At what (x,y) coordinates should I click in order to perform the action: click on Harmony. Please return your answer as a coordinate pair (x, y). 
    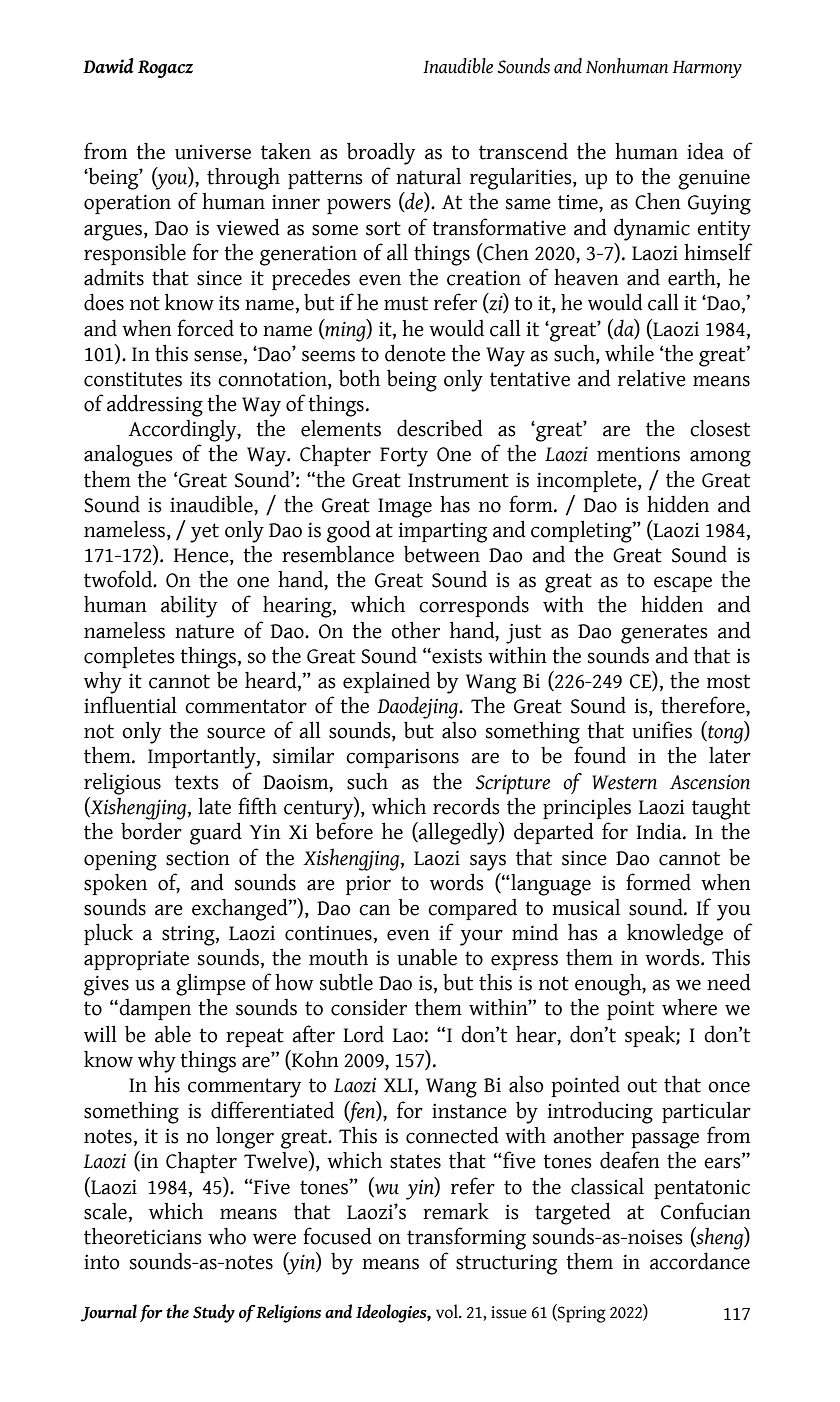
    Looking at the image, I should click on (707, 69).
